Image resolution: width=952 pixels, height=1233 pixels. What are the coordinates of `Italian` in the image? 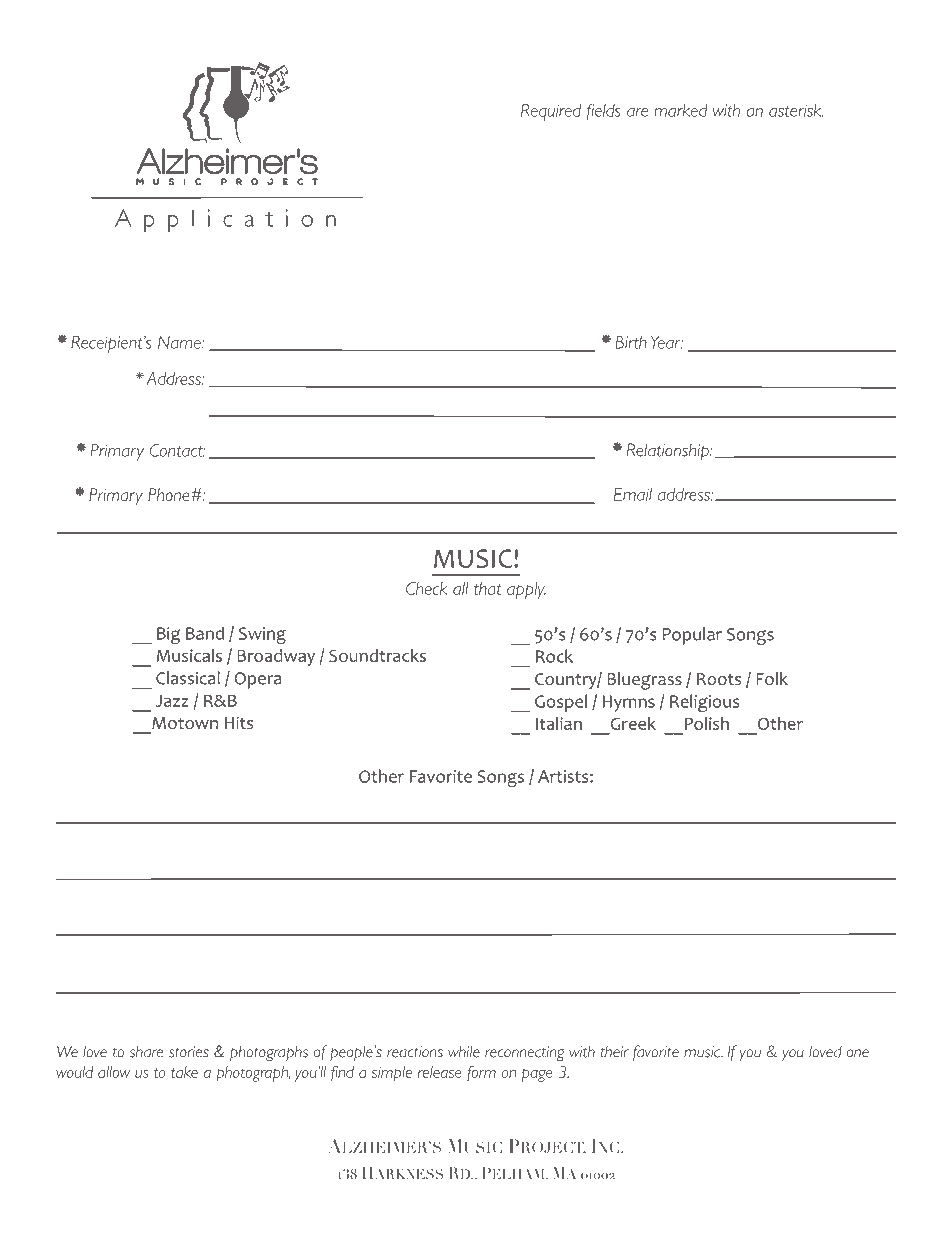 It's located at (559, 723).
